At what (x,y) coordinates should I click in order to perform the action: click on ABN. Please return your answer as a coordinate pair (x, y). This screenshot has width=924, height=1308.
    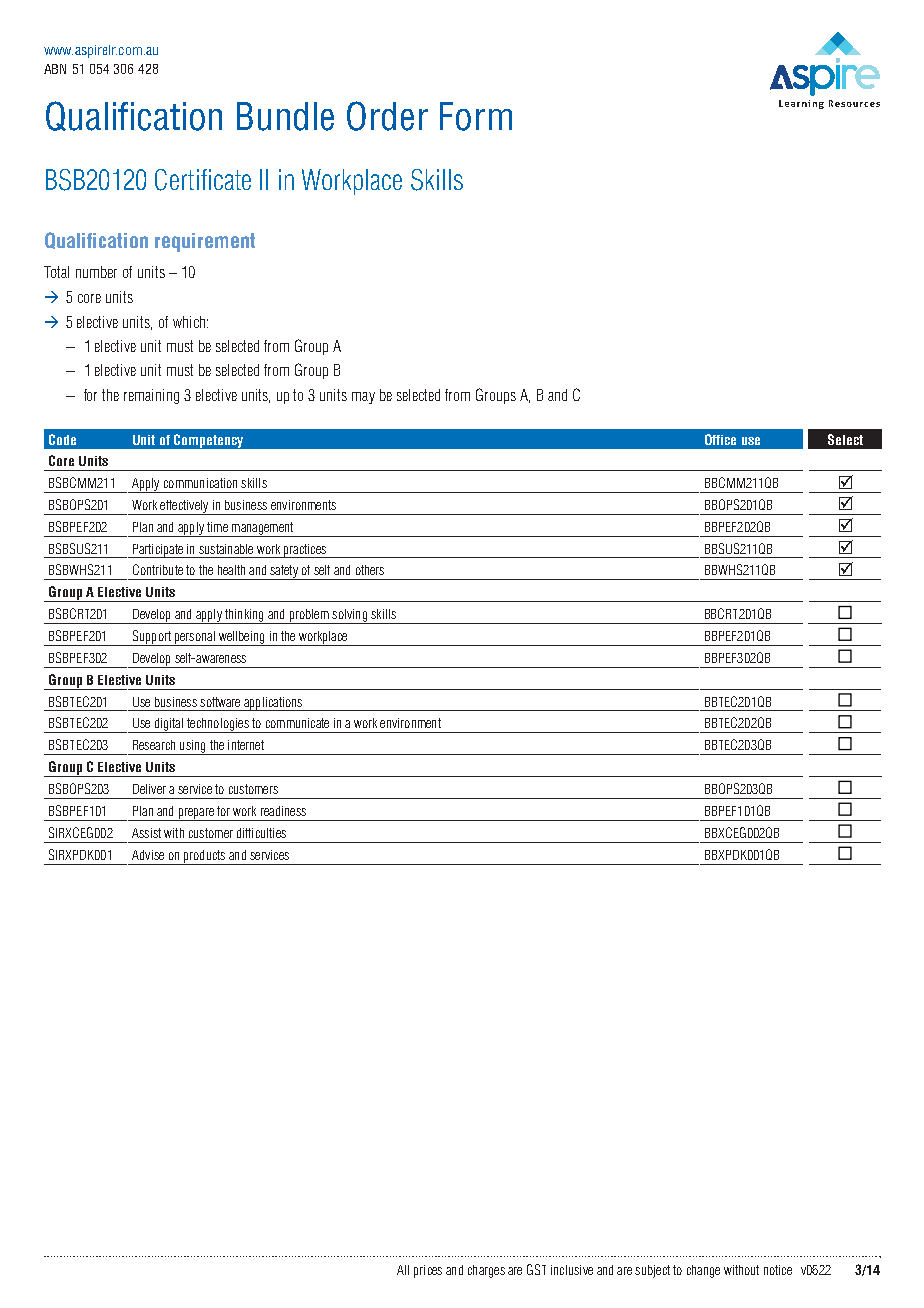
    Looking at the image, I should click on (55, 69).
